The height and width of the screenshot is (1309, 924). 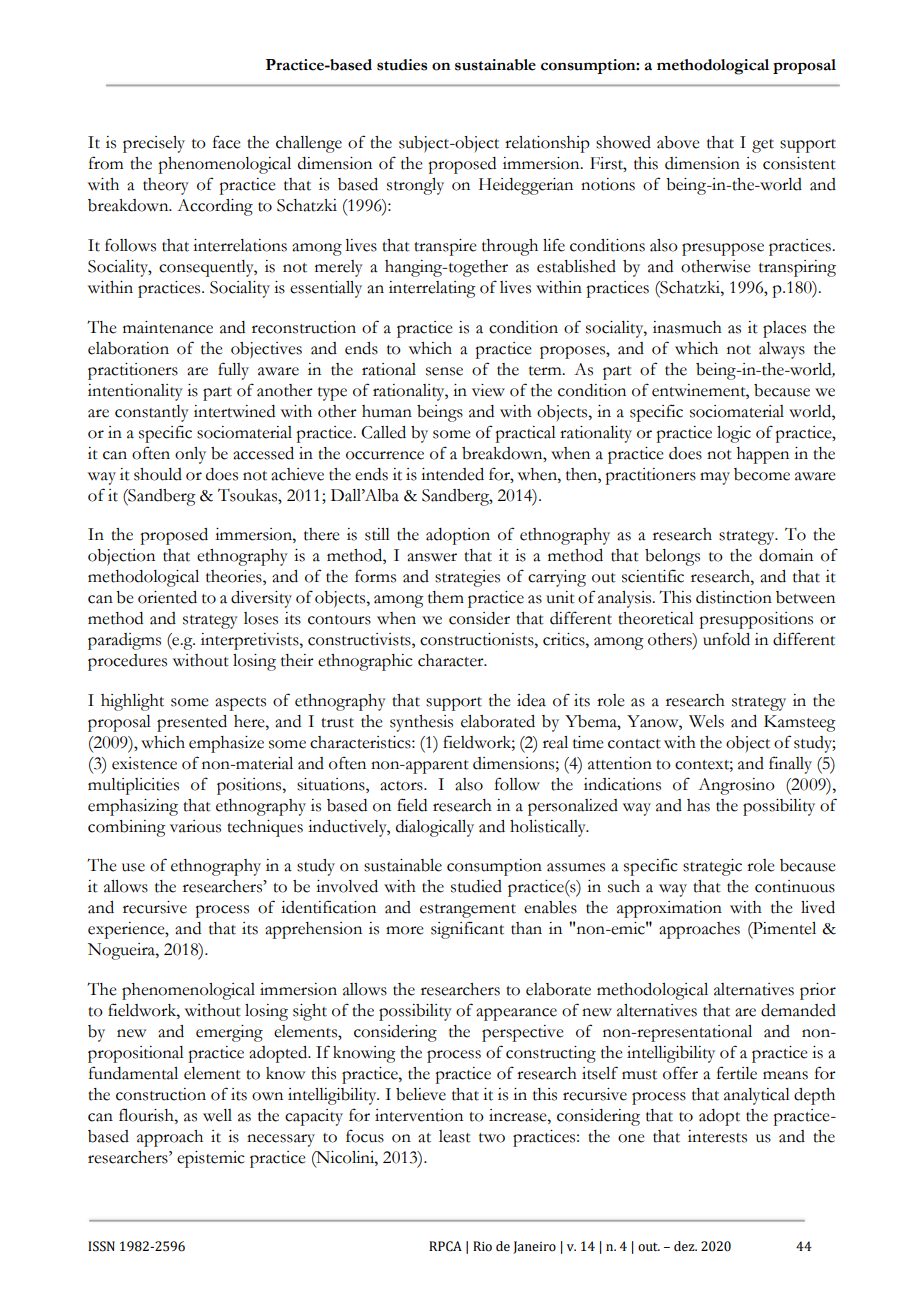 What do you see at coordinates (534, 1247) in the screenshot?
I see `Janeiro` at bounding box center [534, 1247].
